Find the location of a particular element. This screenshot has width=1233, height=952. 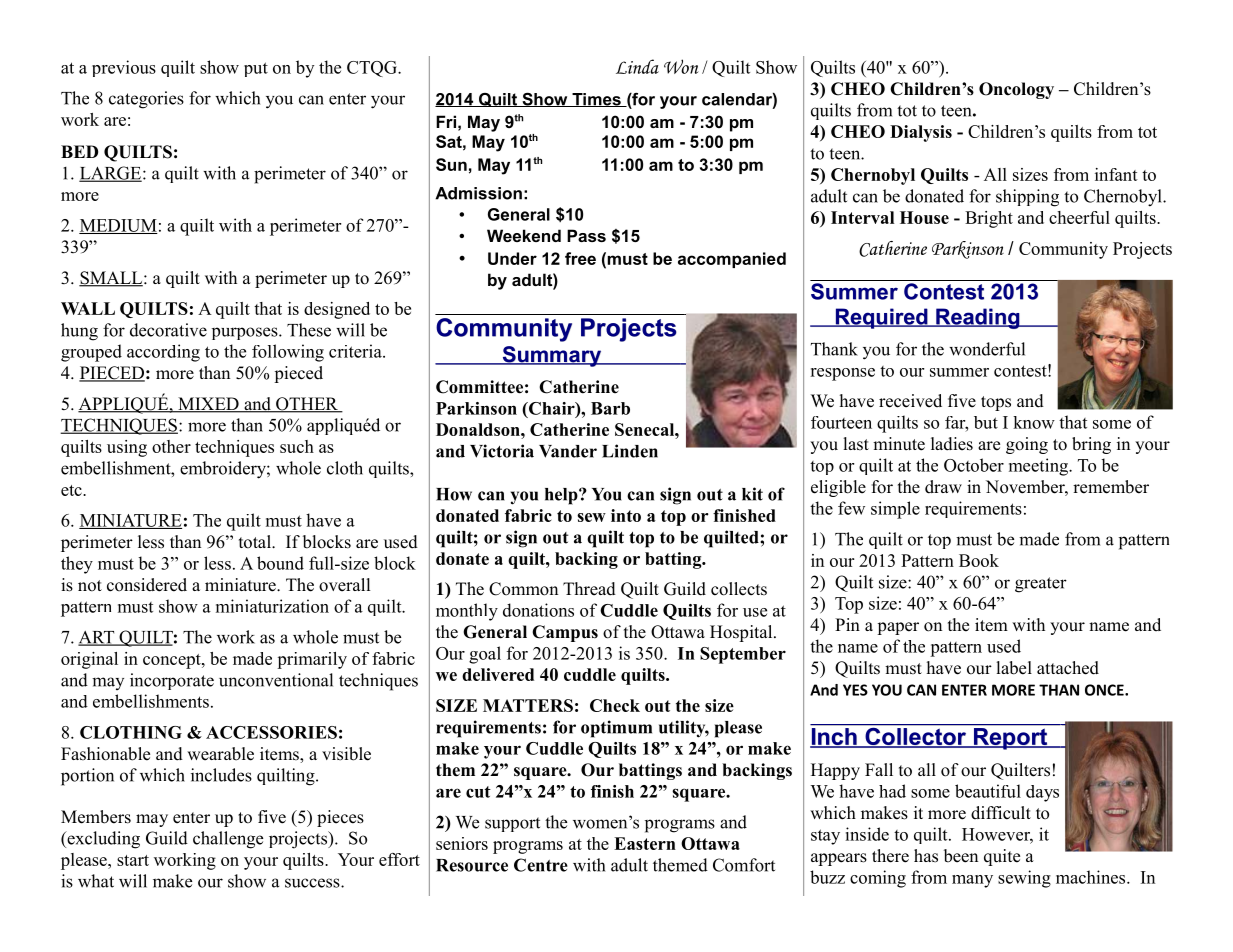

Oncology is located at coordinates (1016, 90).
